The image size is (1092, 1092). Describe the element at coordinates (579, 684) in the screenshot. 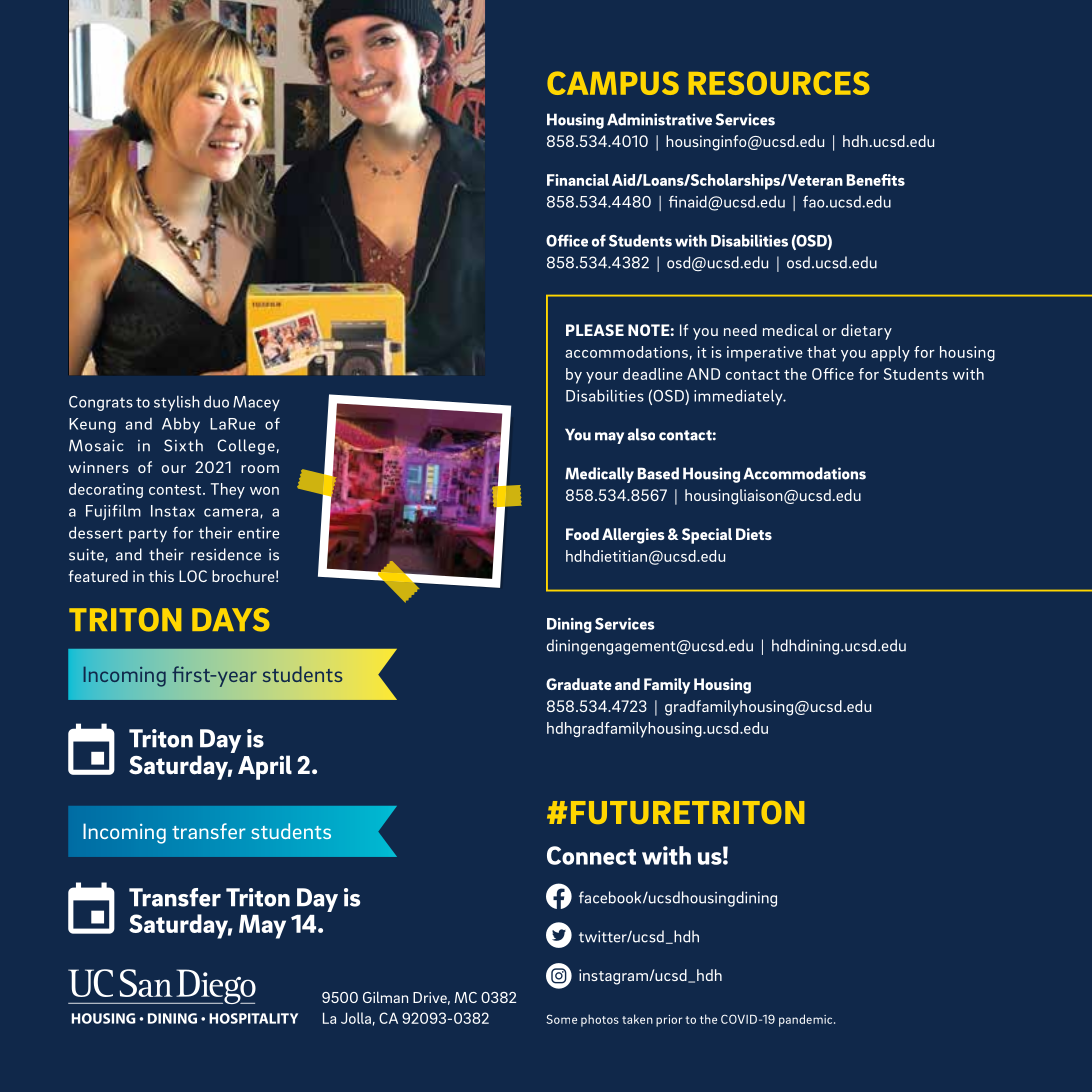

I see `Graduate` at that location.
